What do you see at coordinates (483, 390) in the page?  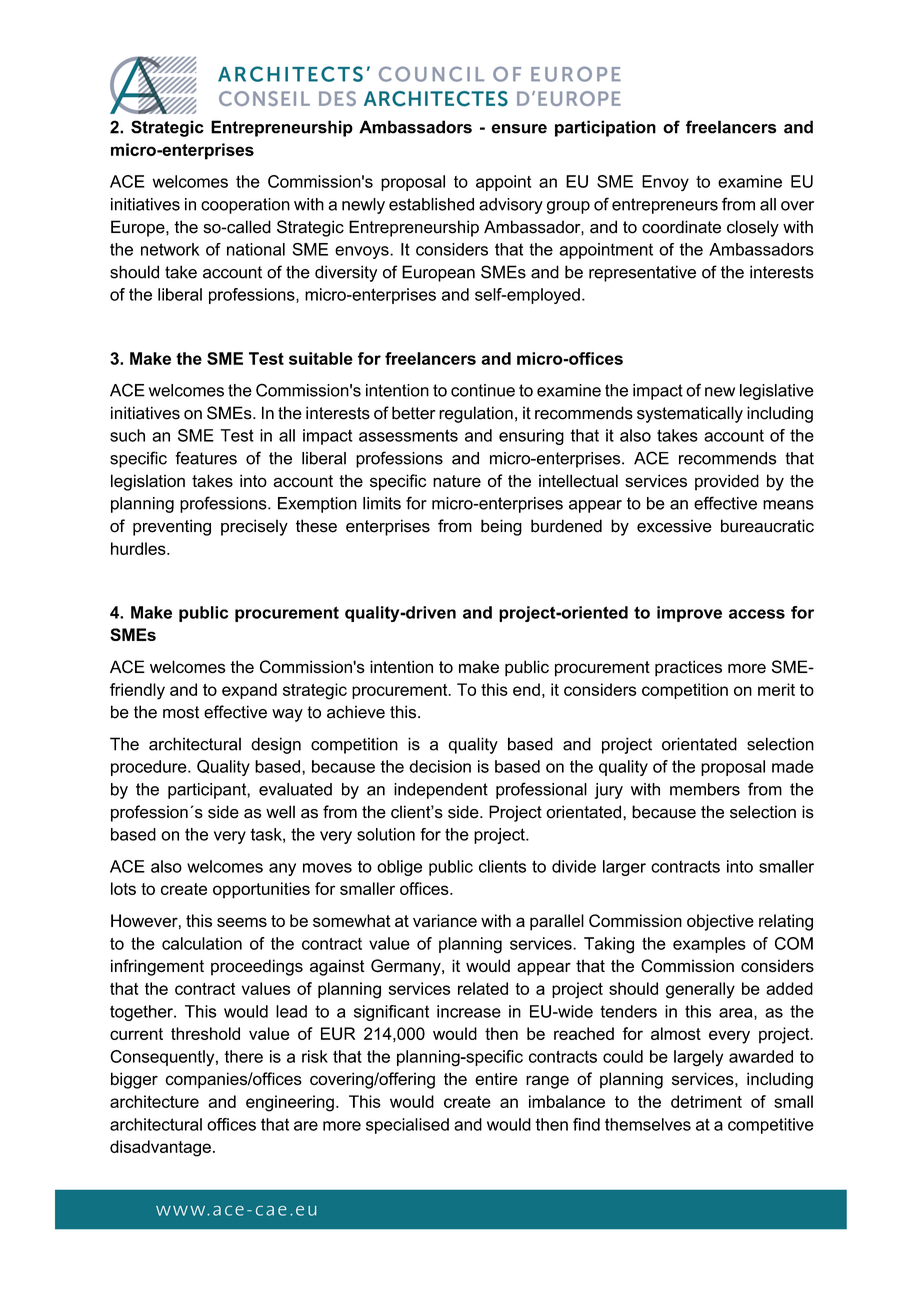 I see `continue` at bounding box center [483, 390].
